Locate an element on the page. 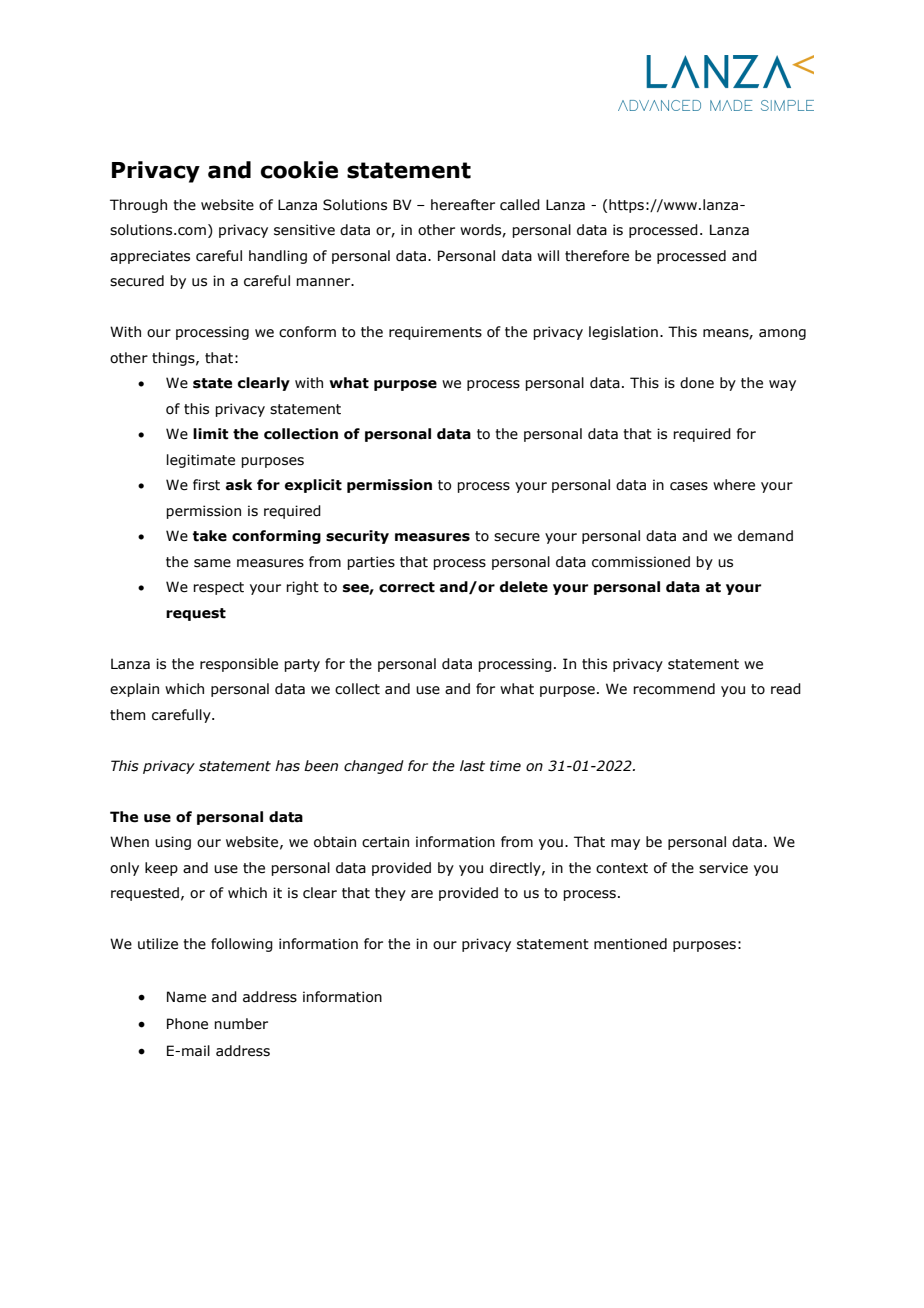 Image resolution: width=924 pixels, height=1308 pixels. cases is located at coordinates (689, 486).
